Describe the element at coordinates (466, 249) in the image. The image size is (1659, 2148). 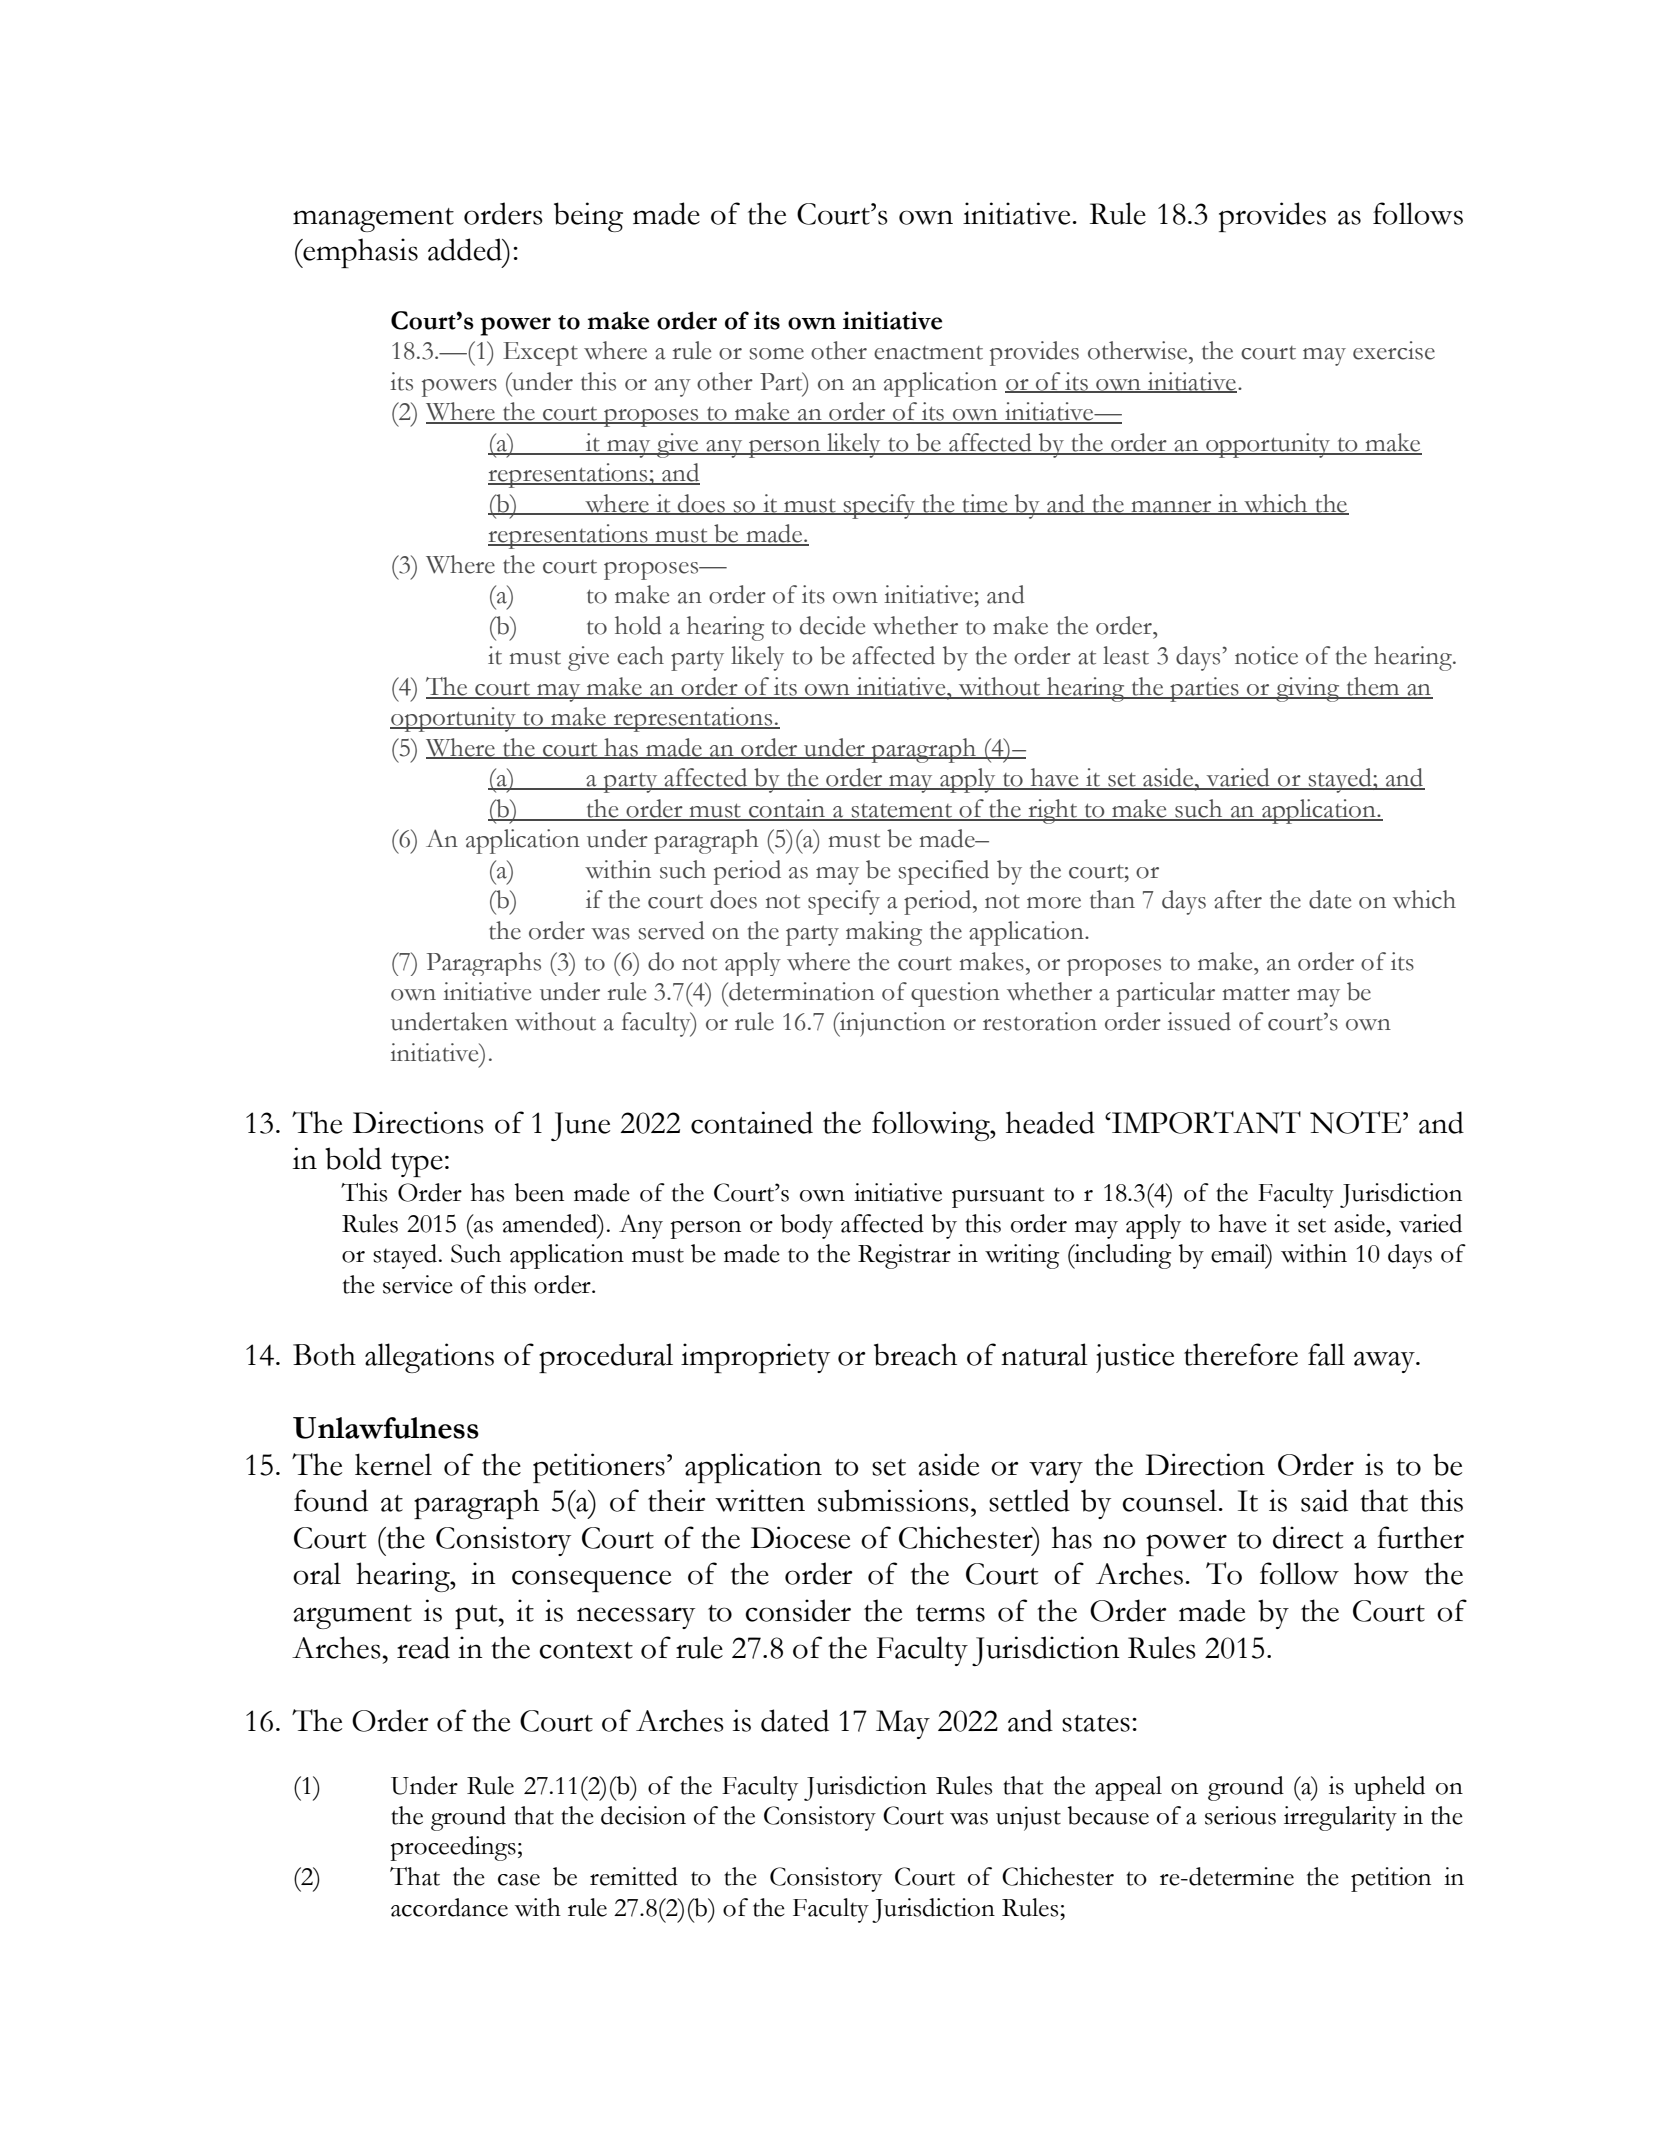
I see `added` at that location.
